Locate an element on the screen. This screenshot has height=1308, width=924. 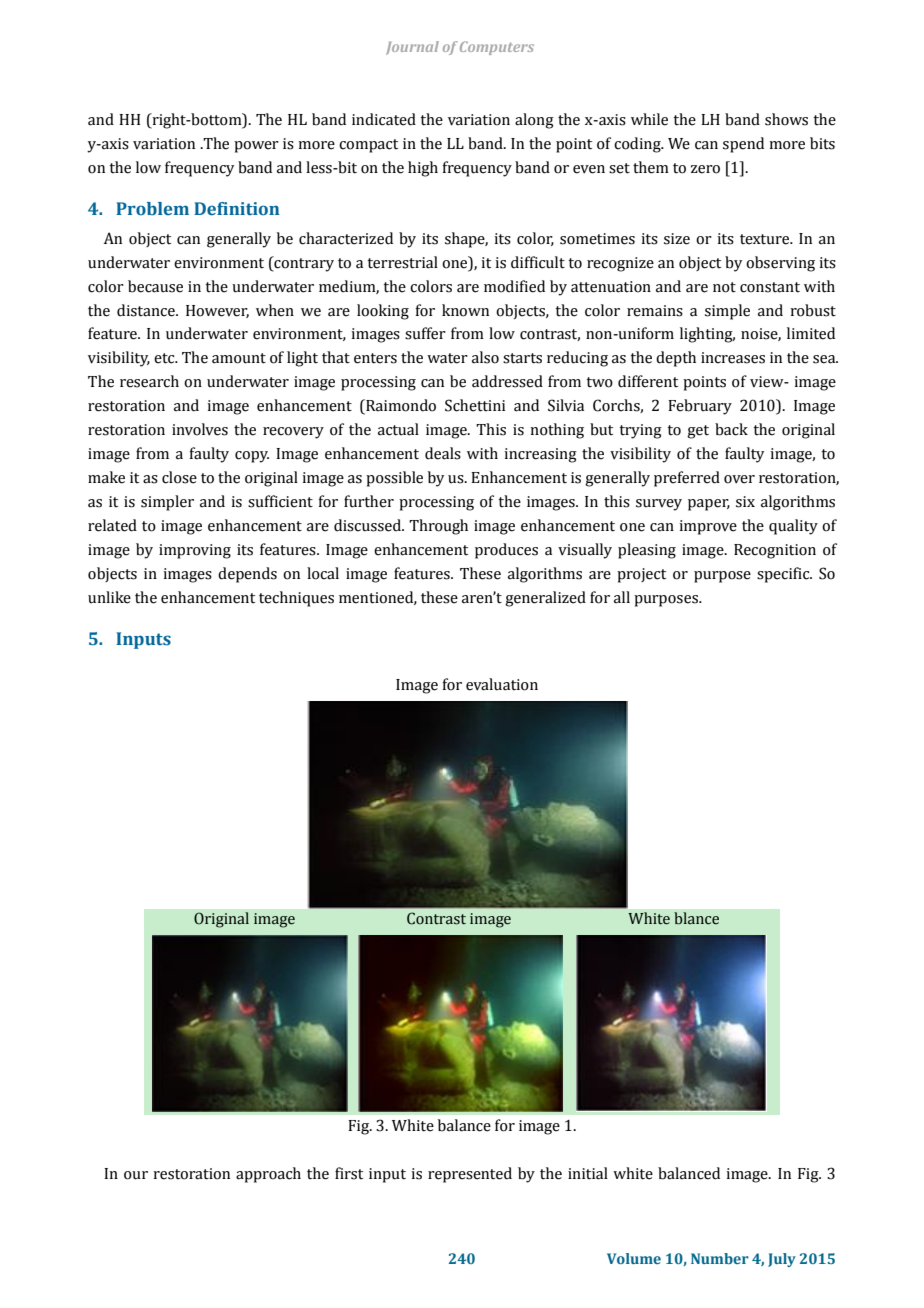
Number is located at coordinates (720, 1258).
